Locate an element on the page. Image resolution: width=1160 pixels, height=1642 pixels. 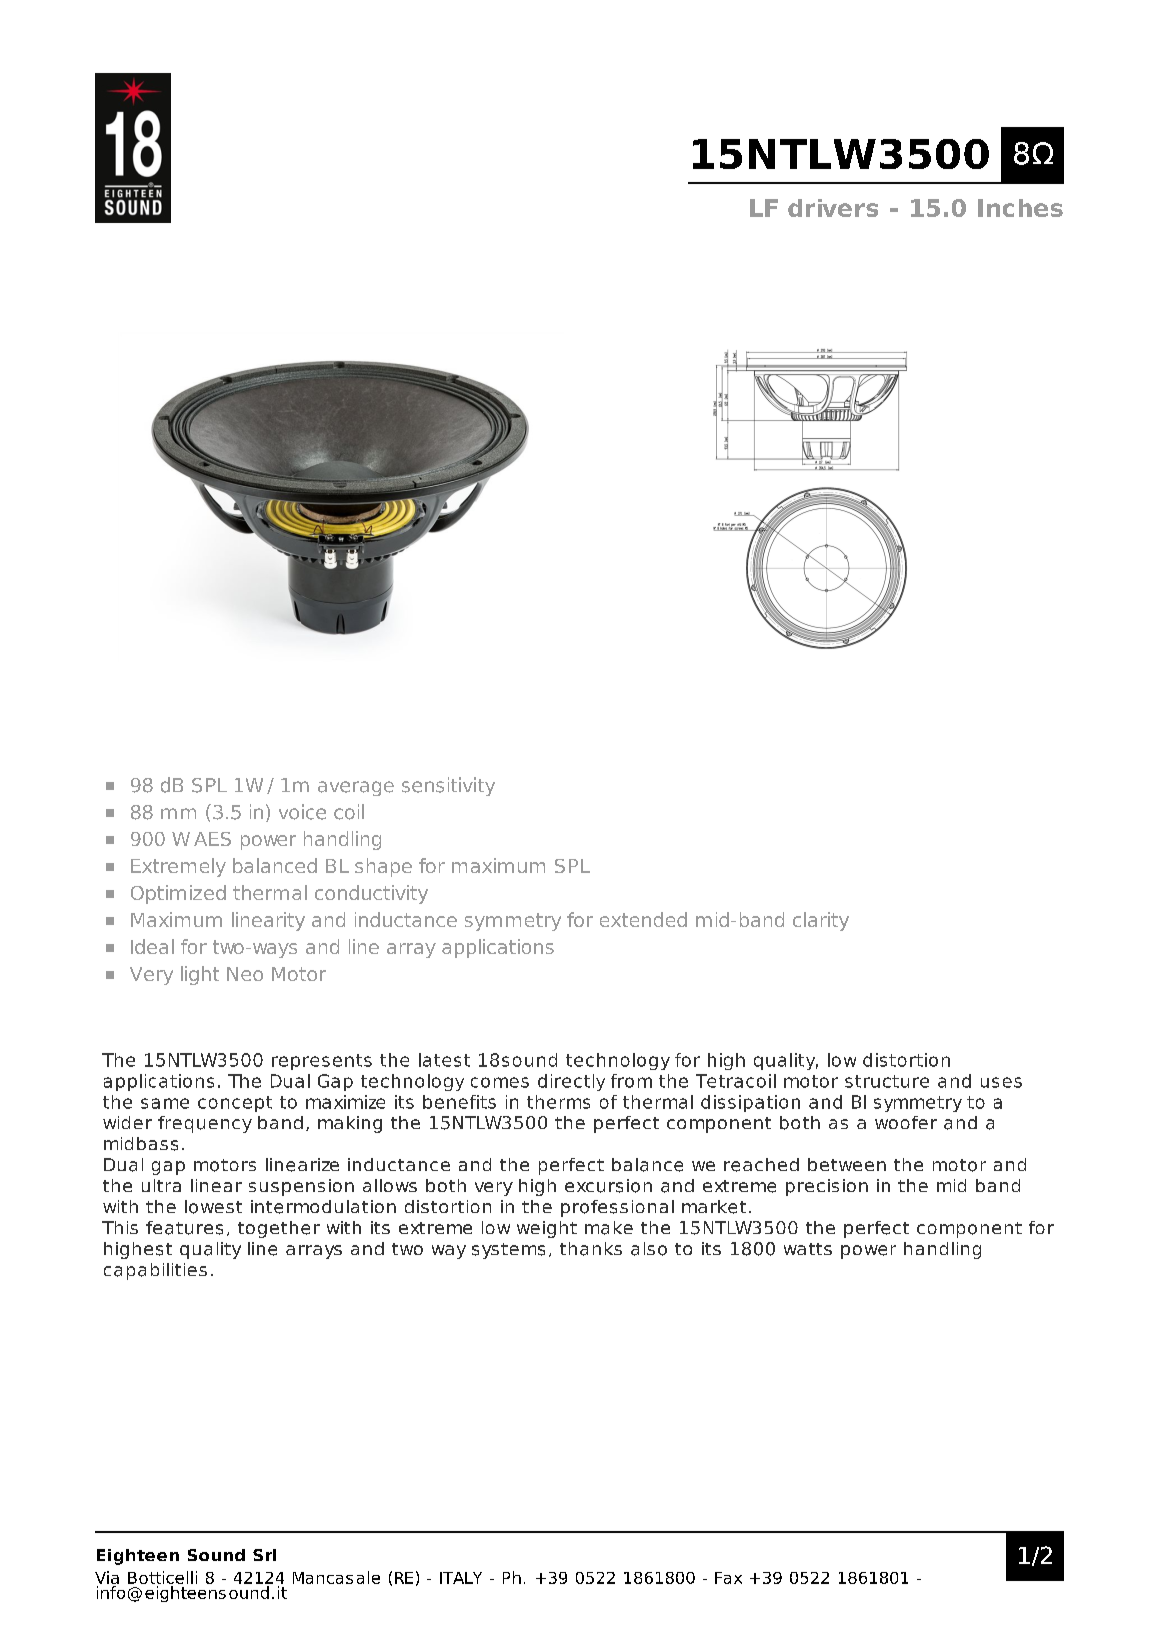
drivers is located at coordinates (833, 208).
